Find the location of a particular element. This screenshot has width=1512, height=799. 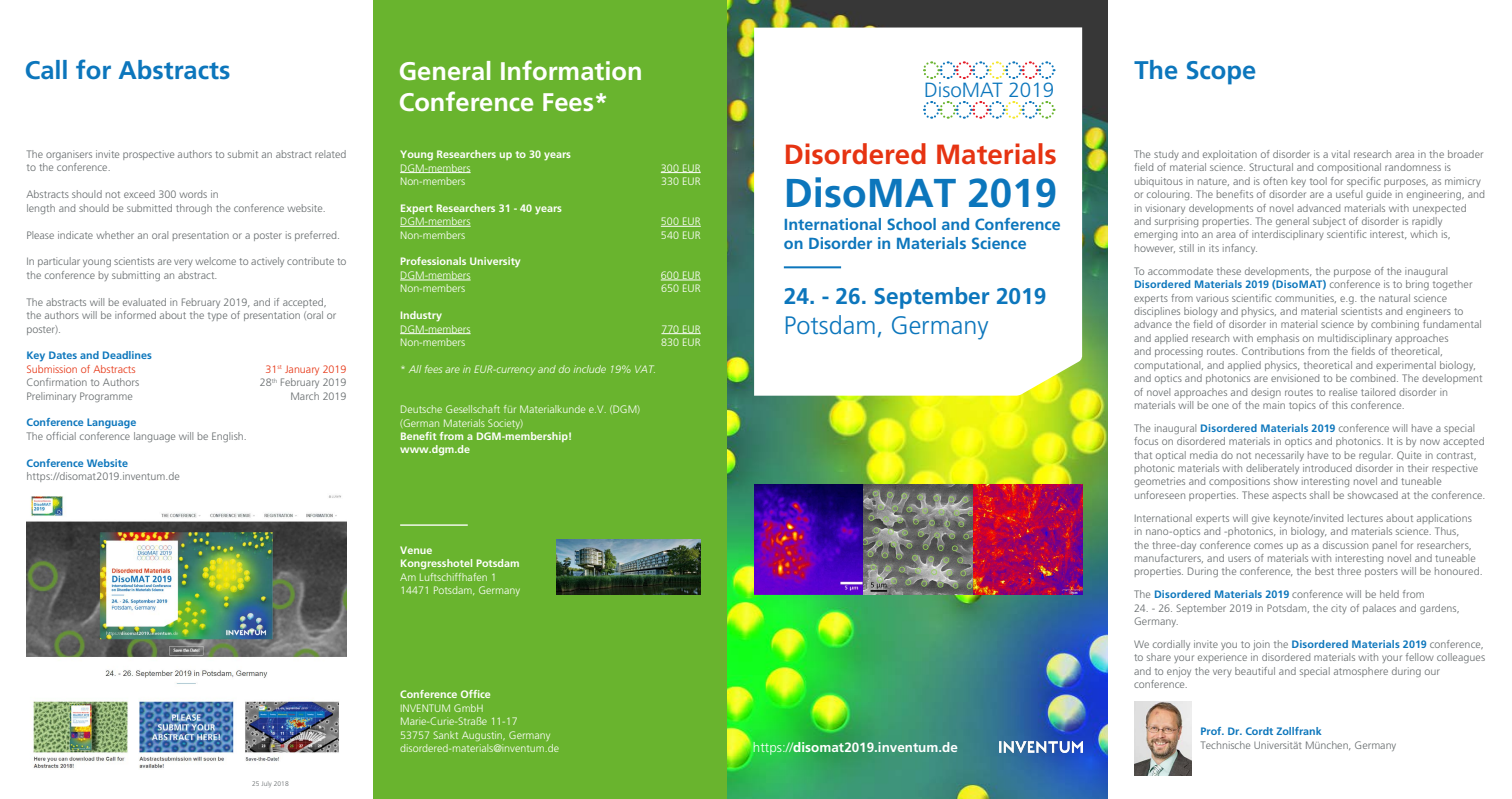

July is located at coordinates (266, 784).
